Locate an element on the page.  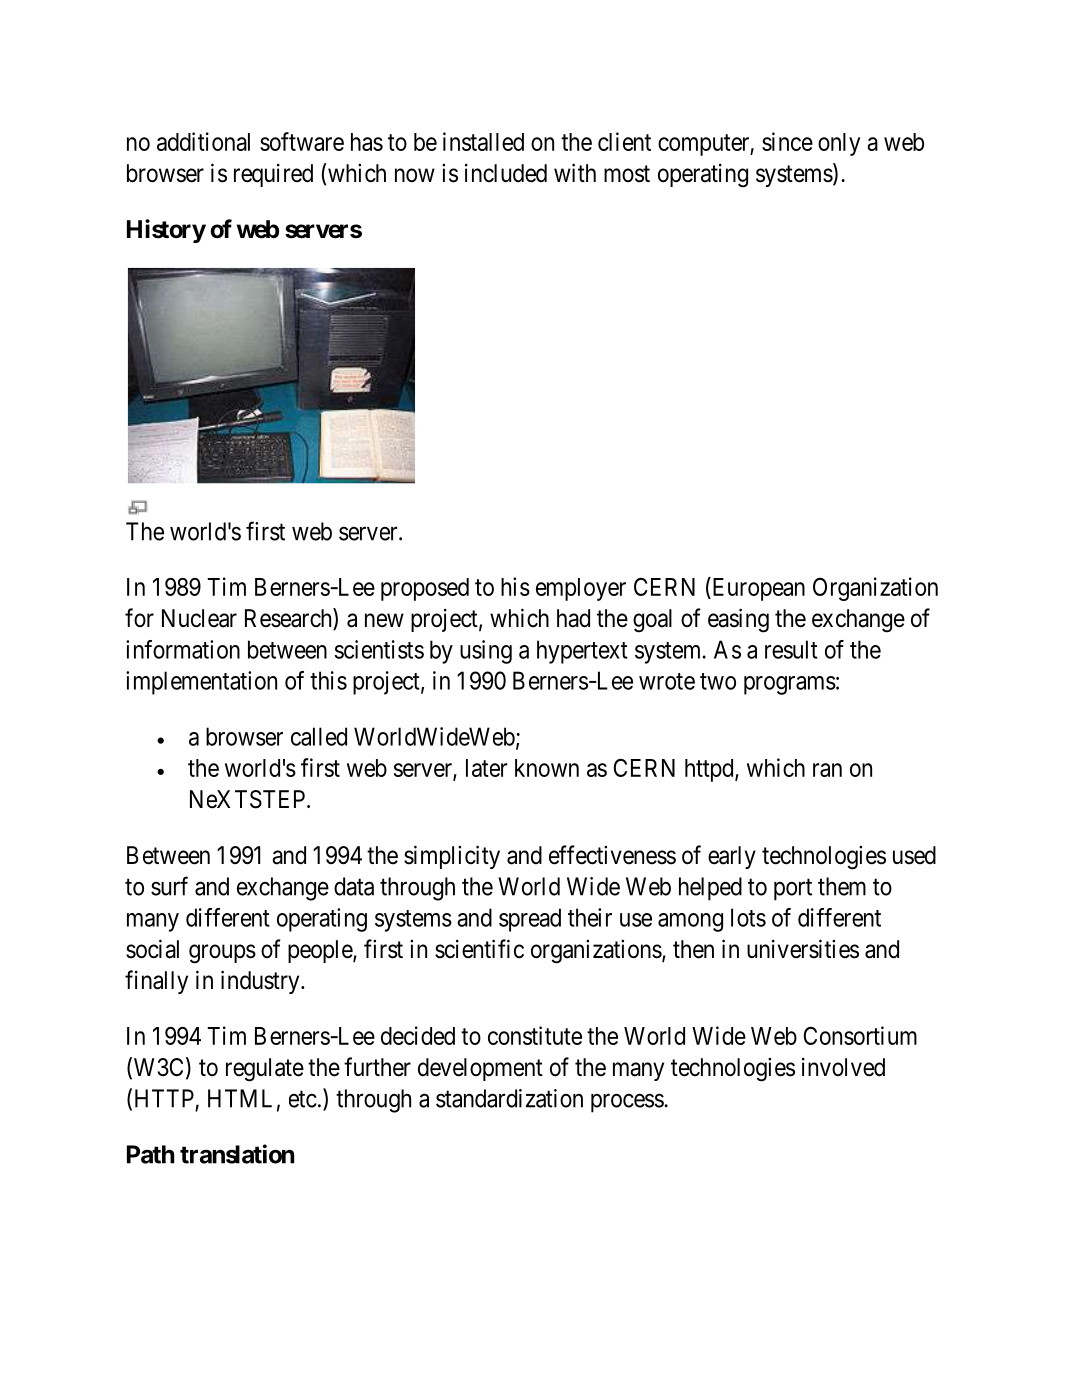
required is located at coordinates (273, 175).
